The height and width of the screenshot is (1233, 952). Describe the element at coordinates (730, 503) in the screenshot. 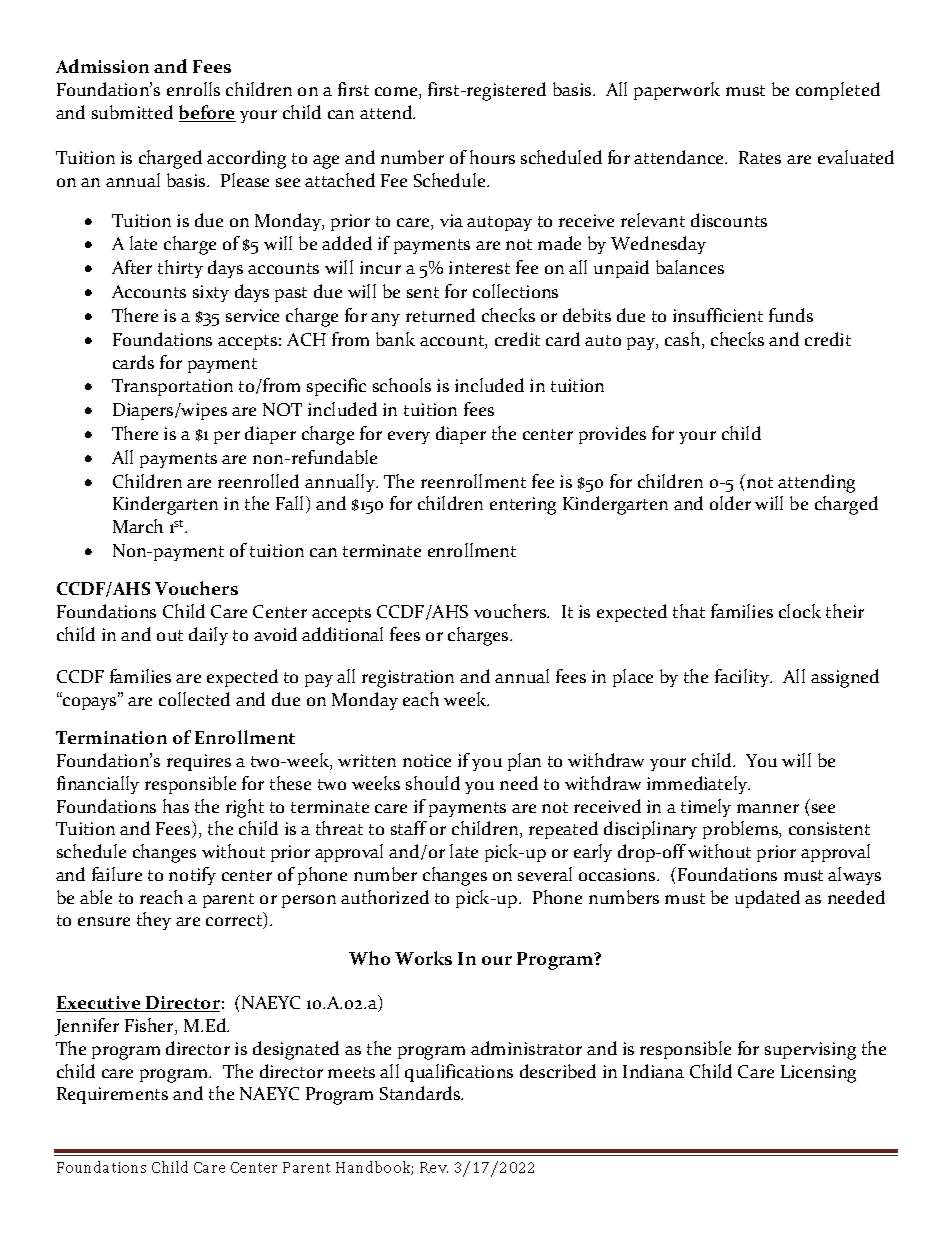

I see `older` at that location.
